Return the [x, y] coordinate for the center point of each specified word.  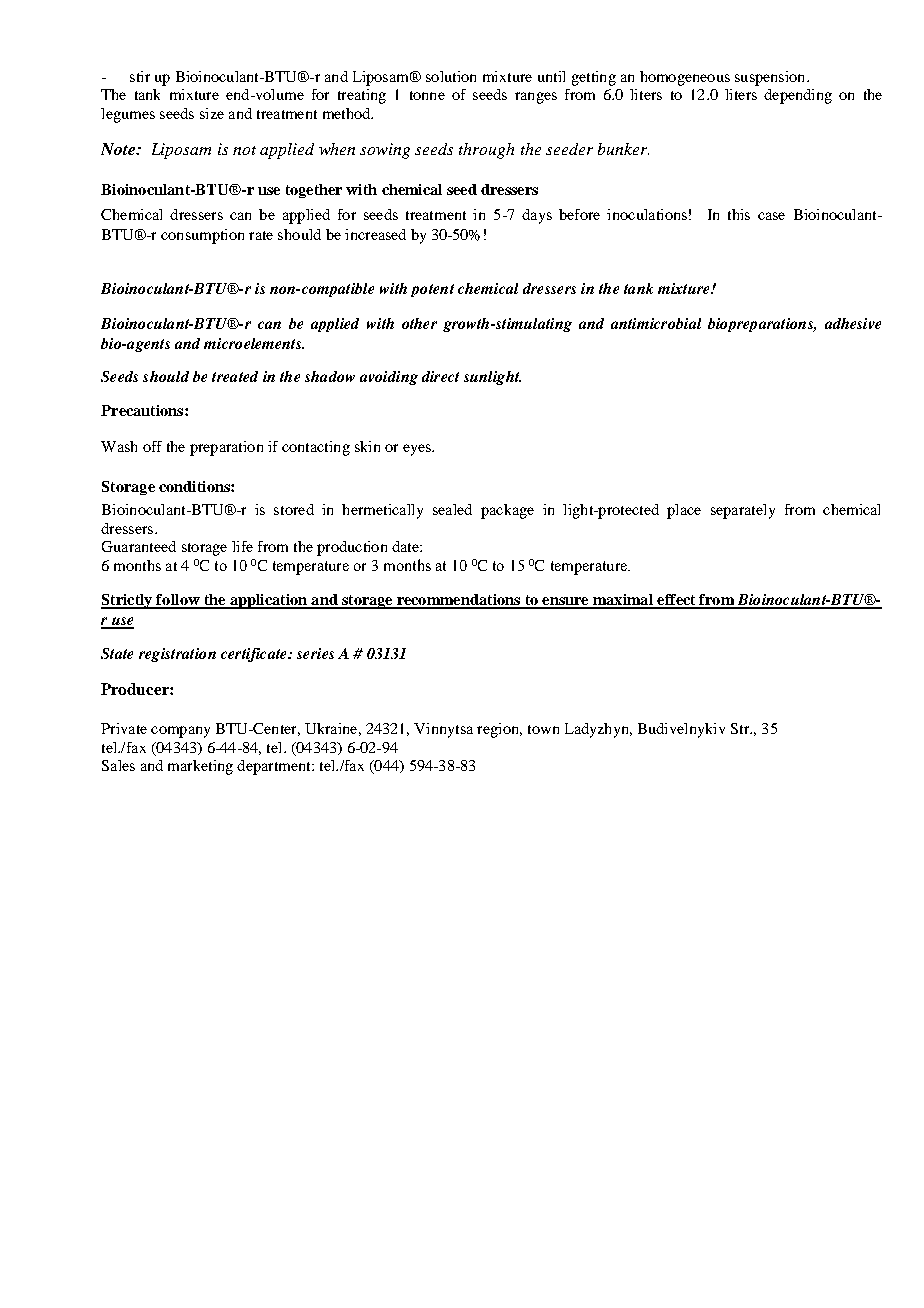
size [212, 113]
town [543, 729]
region [499, 730]
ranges [536, 98]
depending [798, 96]
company [180, 732]
